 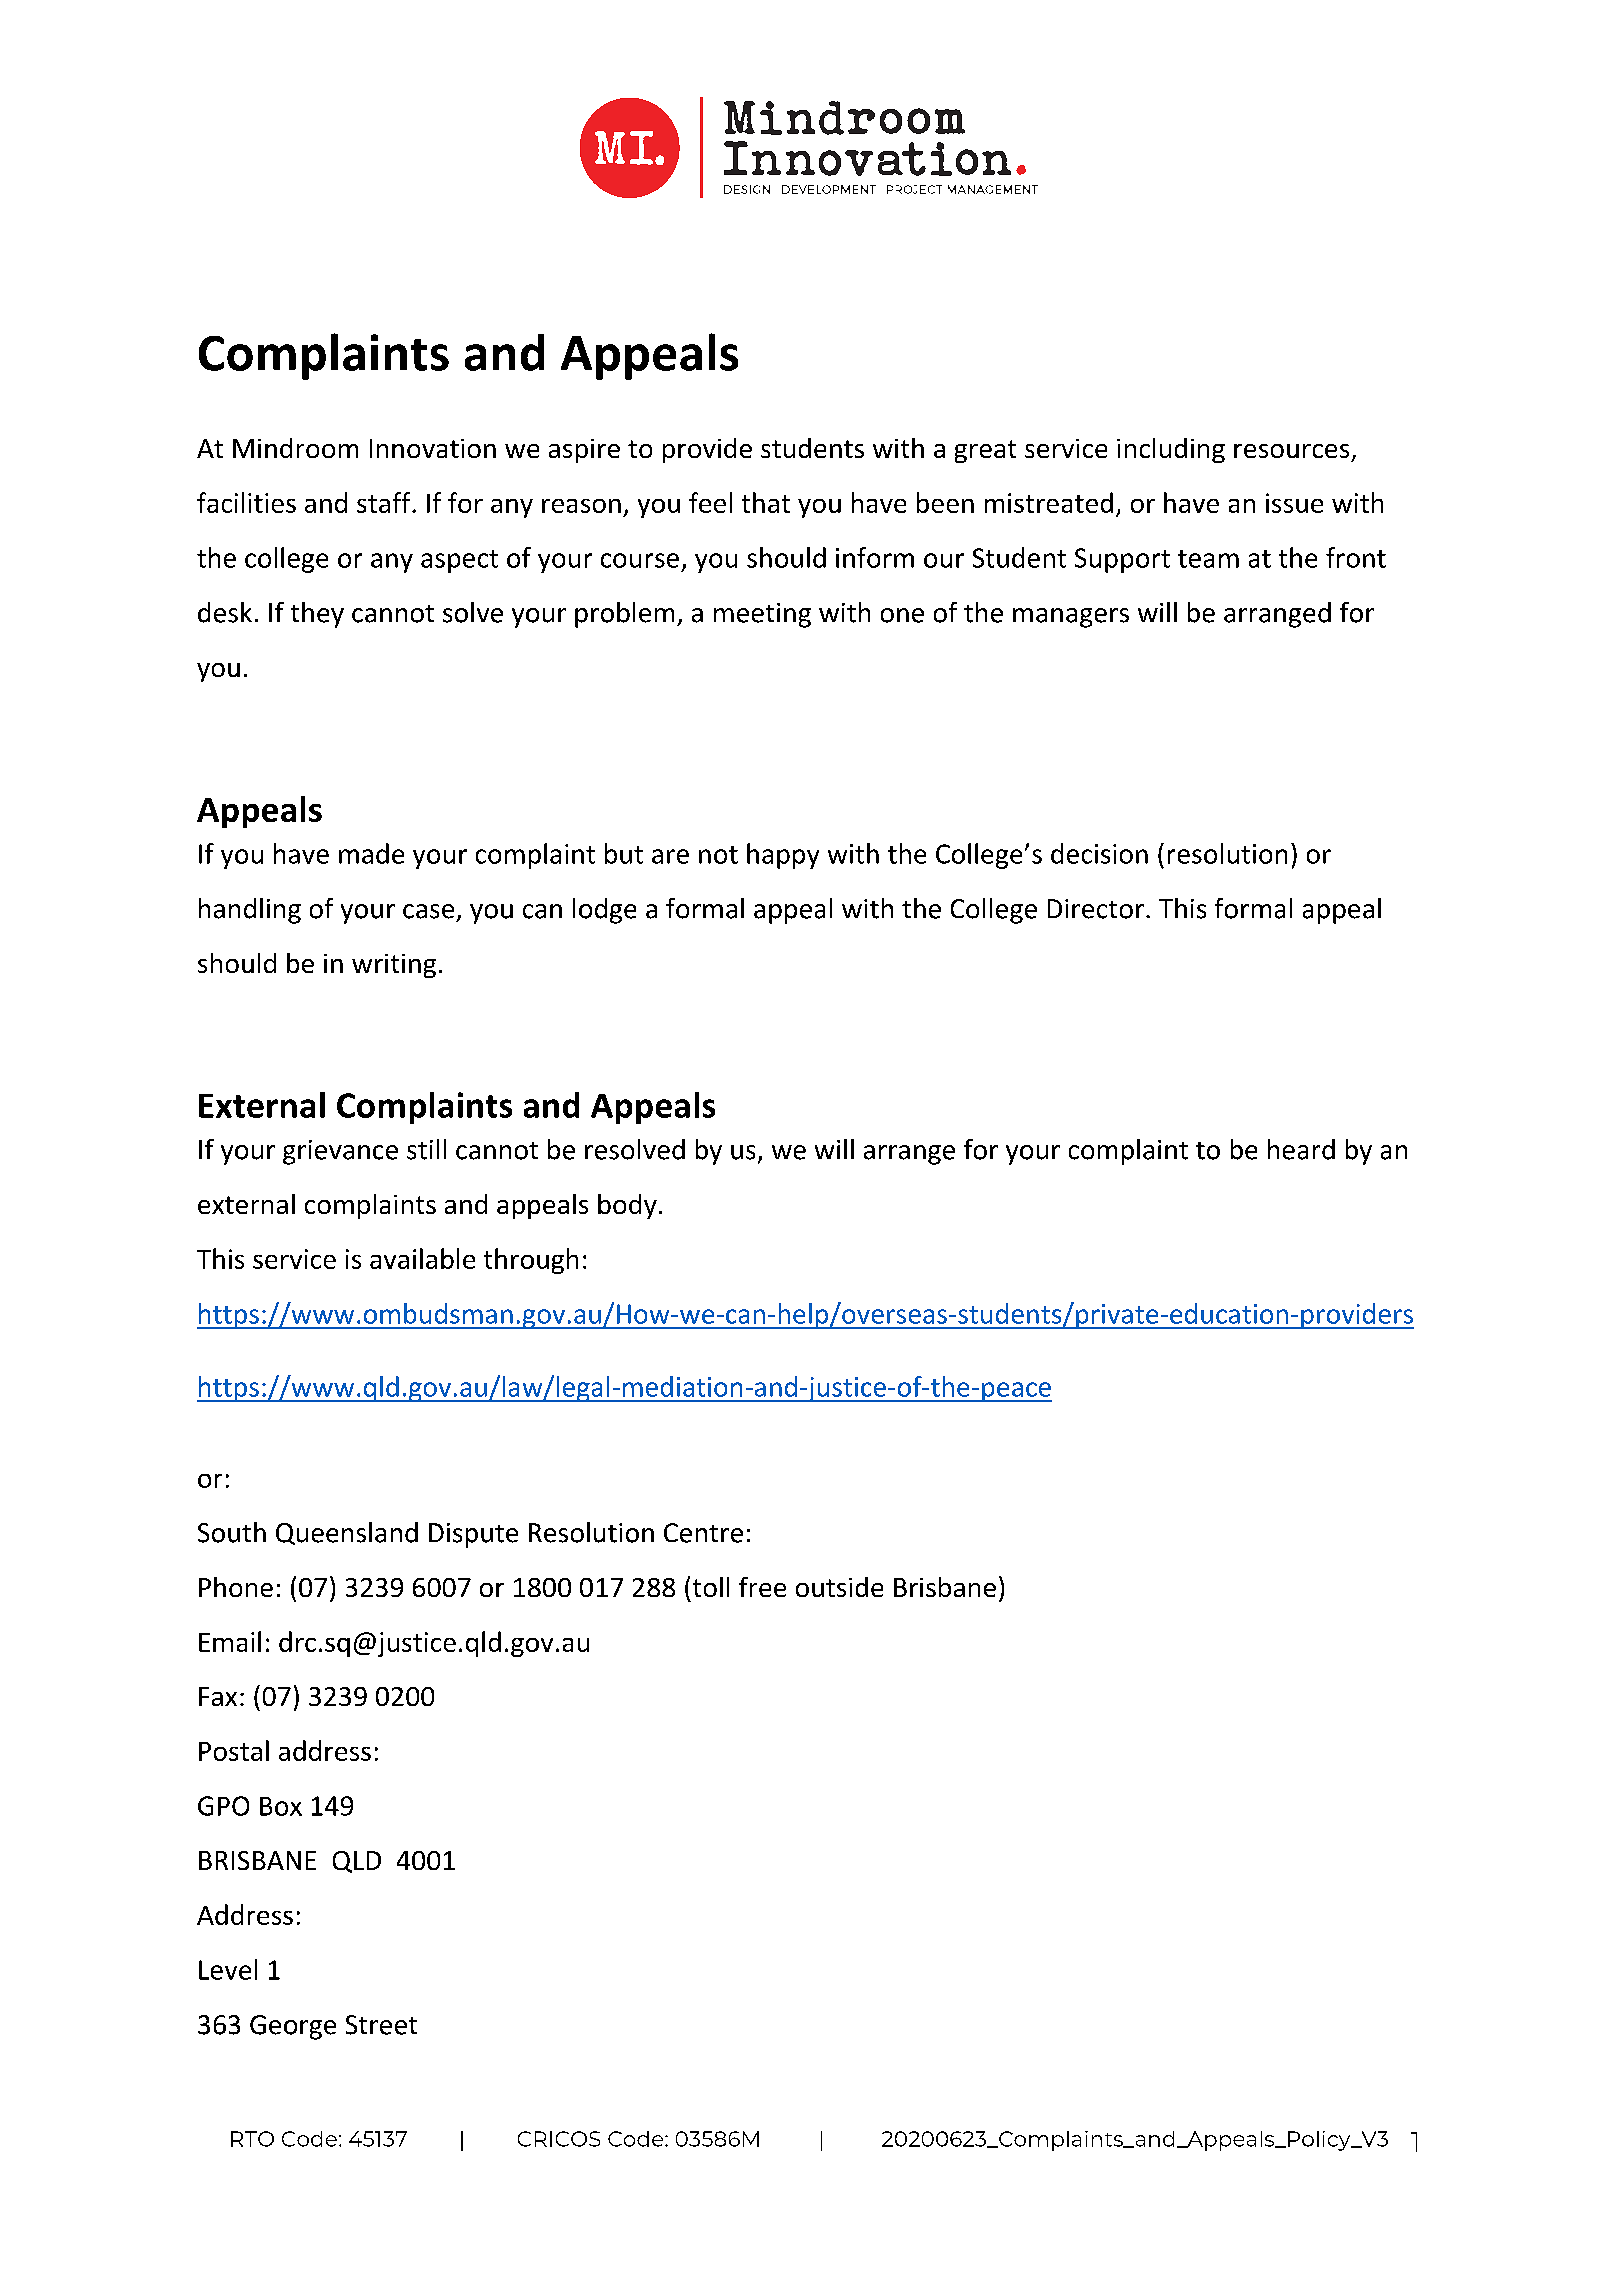 What do you see at coordinates (381, 2025) in the page?
I see `Street` at bounding box center [381, 2025].
